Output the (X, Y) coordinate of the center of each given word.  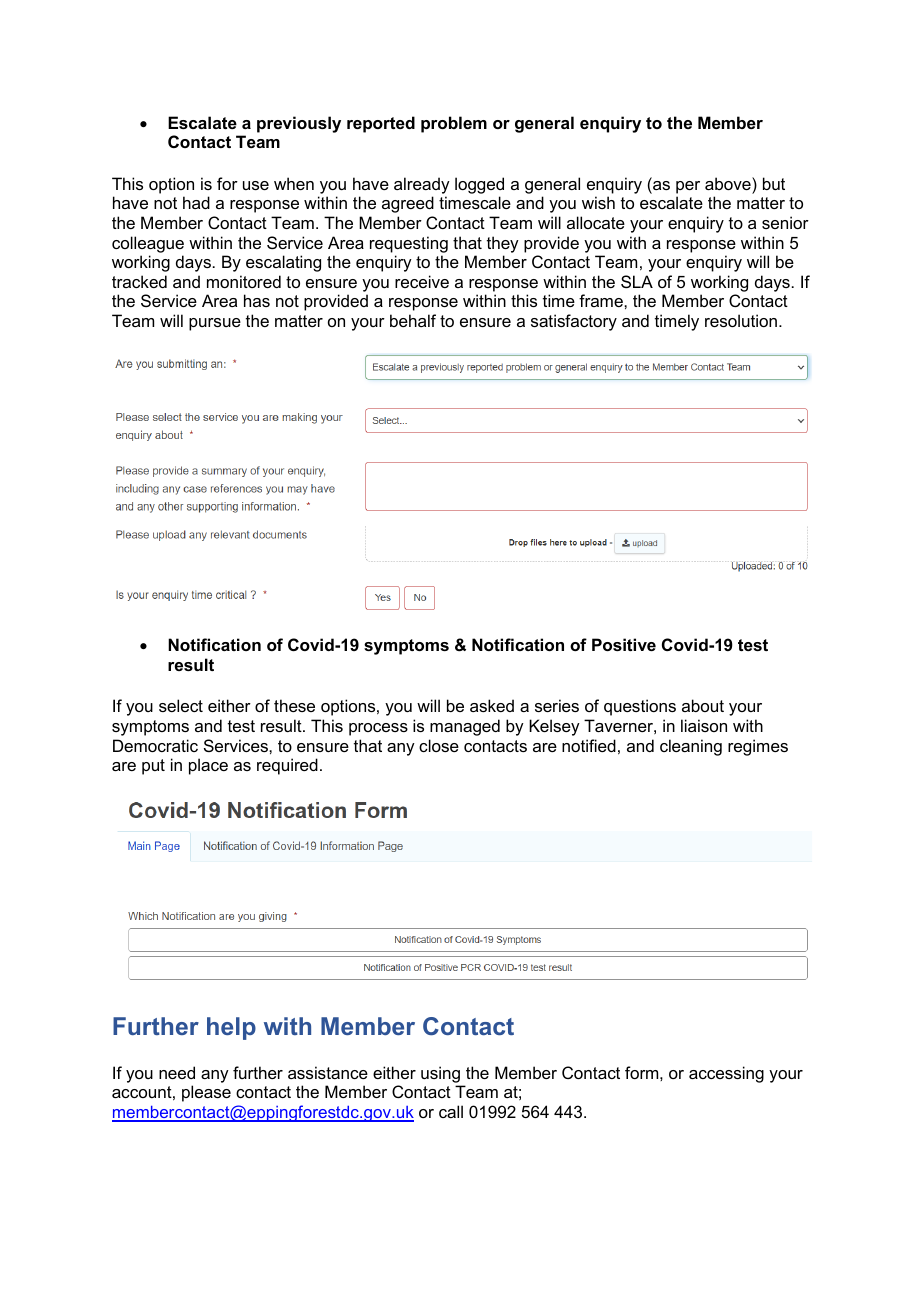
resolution (741, 320)
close (439, 745)
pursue (215, 324)
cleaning (691, 747)
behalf (413, 320)
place (208, 766)
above (729, 183)
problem (454, 124)
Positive (624, 644)
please (206, 1093)
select (181, 705)
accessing (726, 1074)
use (256, 185)
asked (492, 705)
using (440, 1074)
